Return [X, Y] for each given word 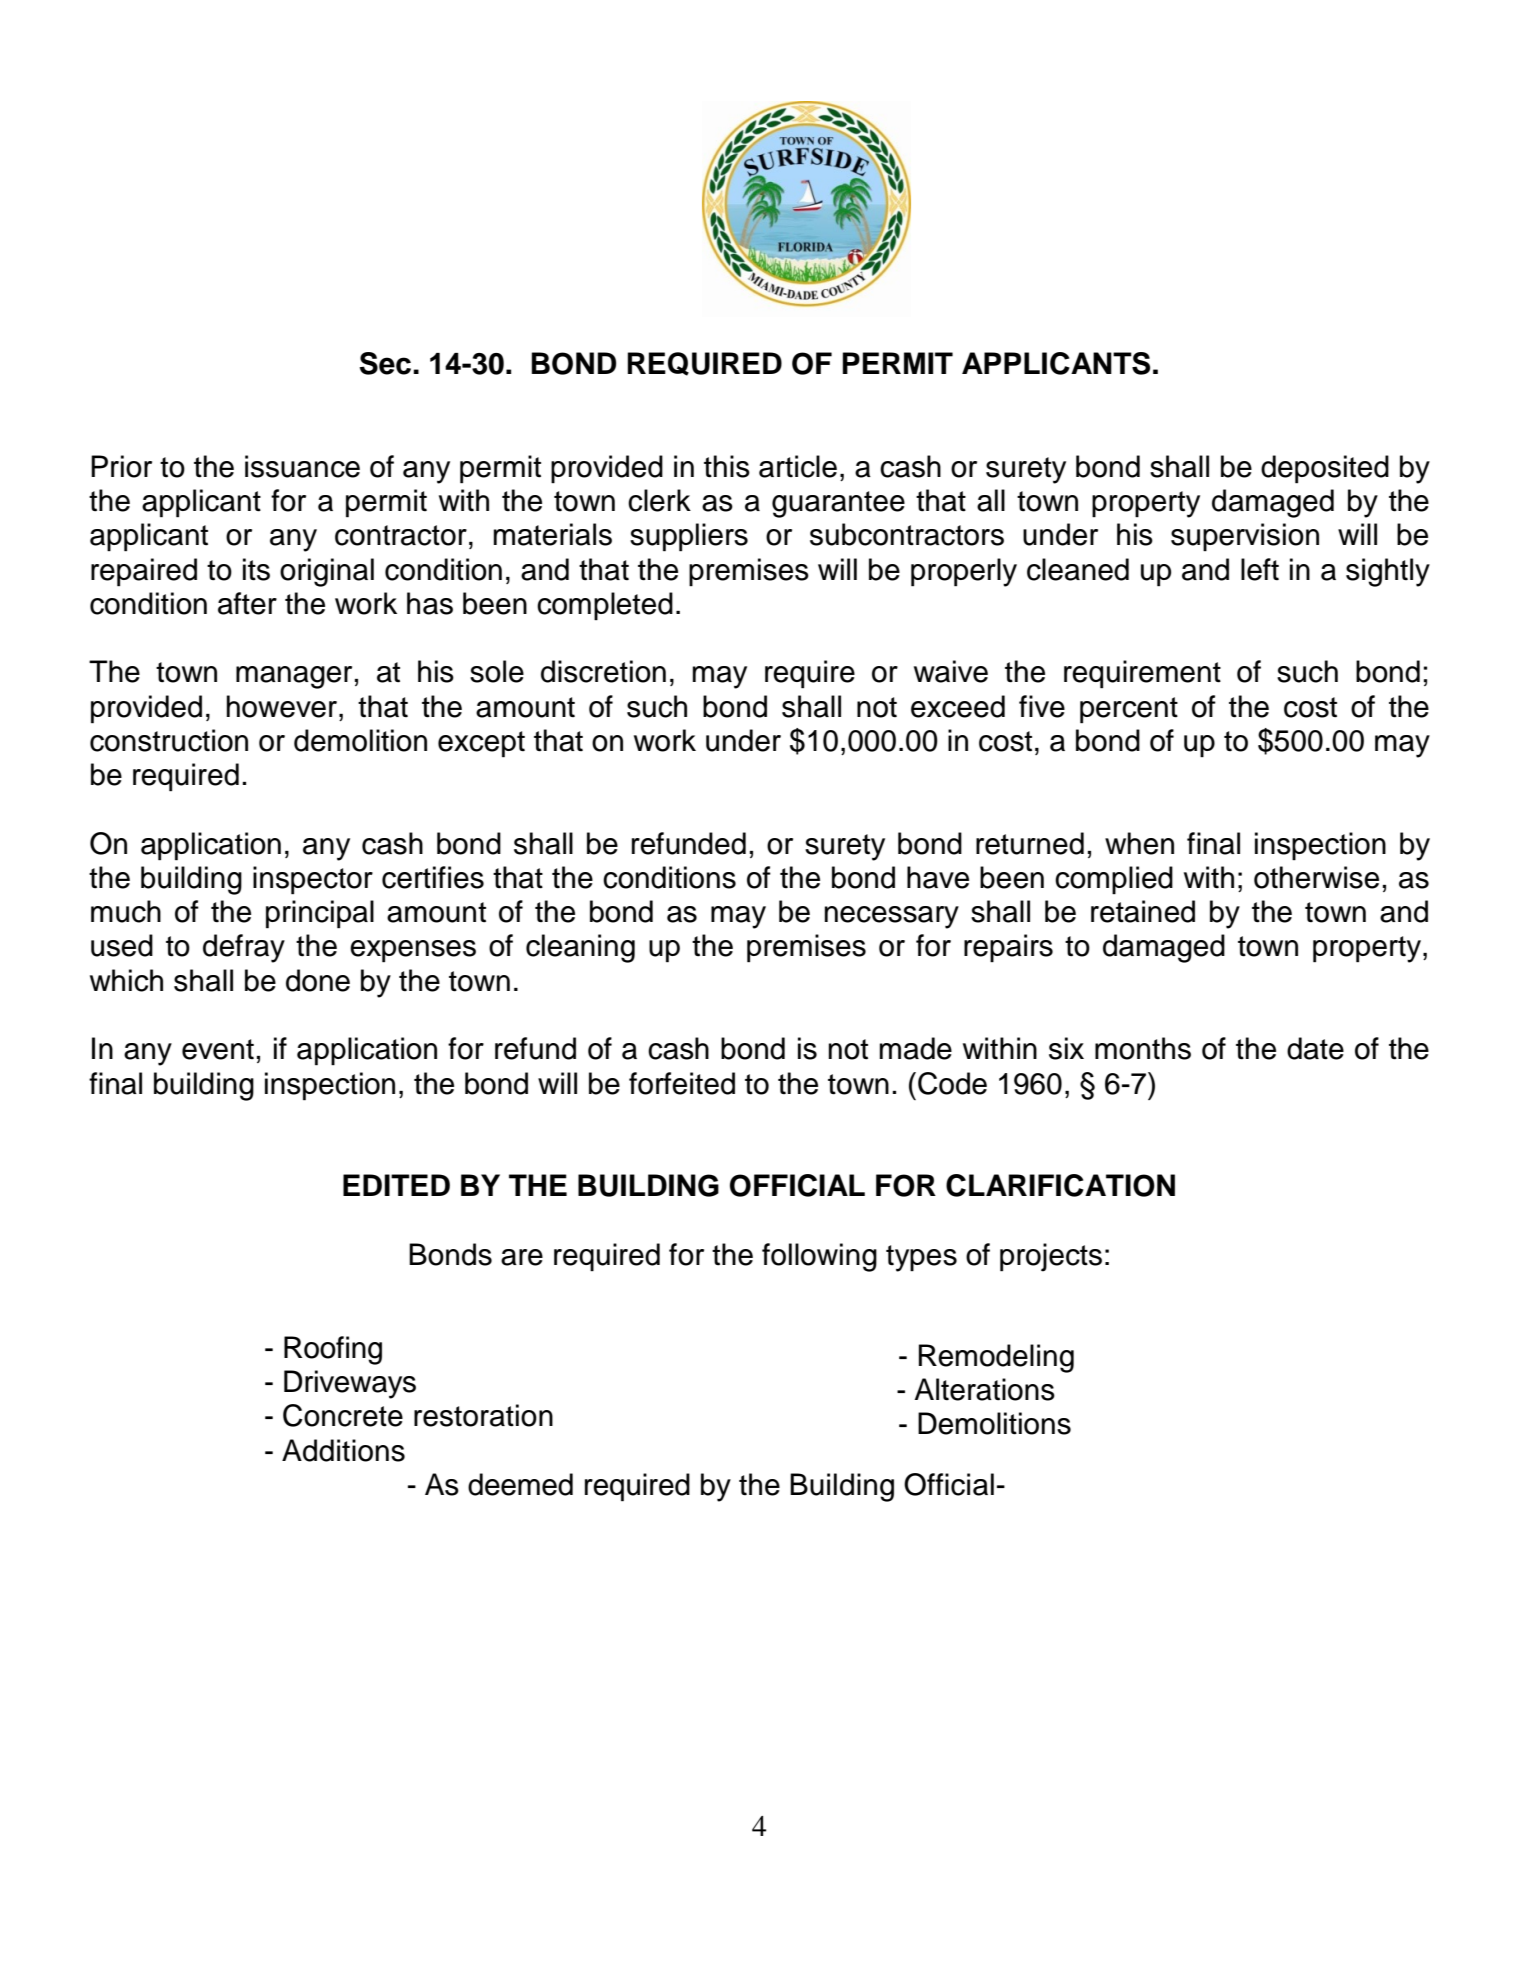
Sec [386, 363]
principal [320, 914]
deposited [1325, 469]
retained [1143, 911]
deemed [520, 1484]
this [727, 466]
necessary [892, 917]
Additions [343, 1450]
